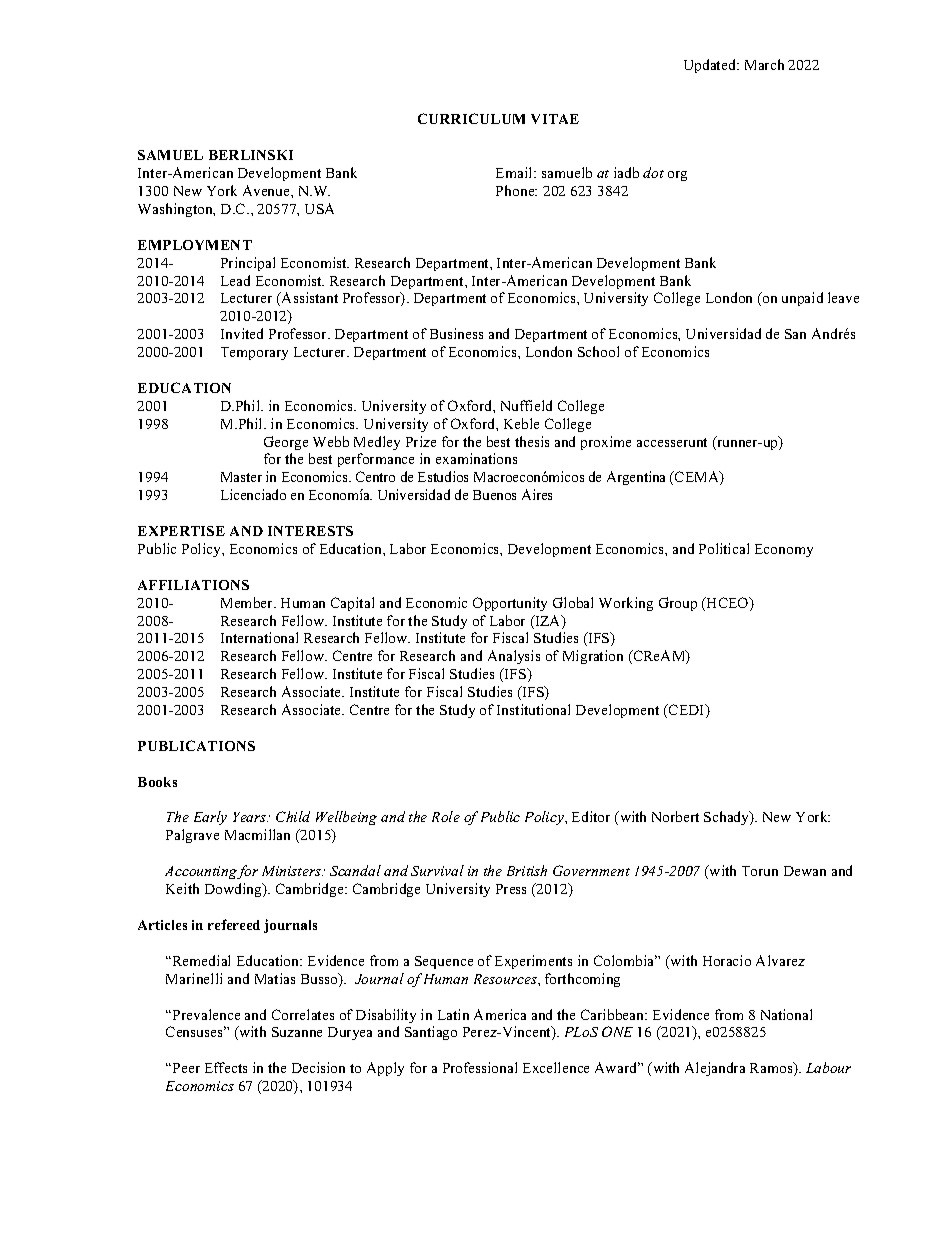  Describe the element at coordinates (193, 585) in the document. I see `AFFILIATIONS` at that location.
